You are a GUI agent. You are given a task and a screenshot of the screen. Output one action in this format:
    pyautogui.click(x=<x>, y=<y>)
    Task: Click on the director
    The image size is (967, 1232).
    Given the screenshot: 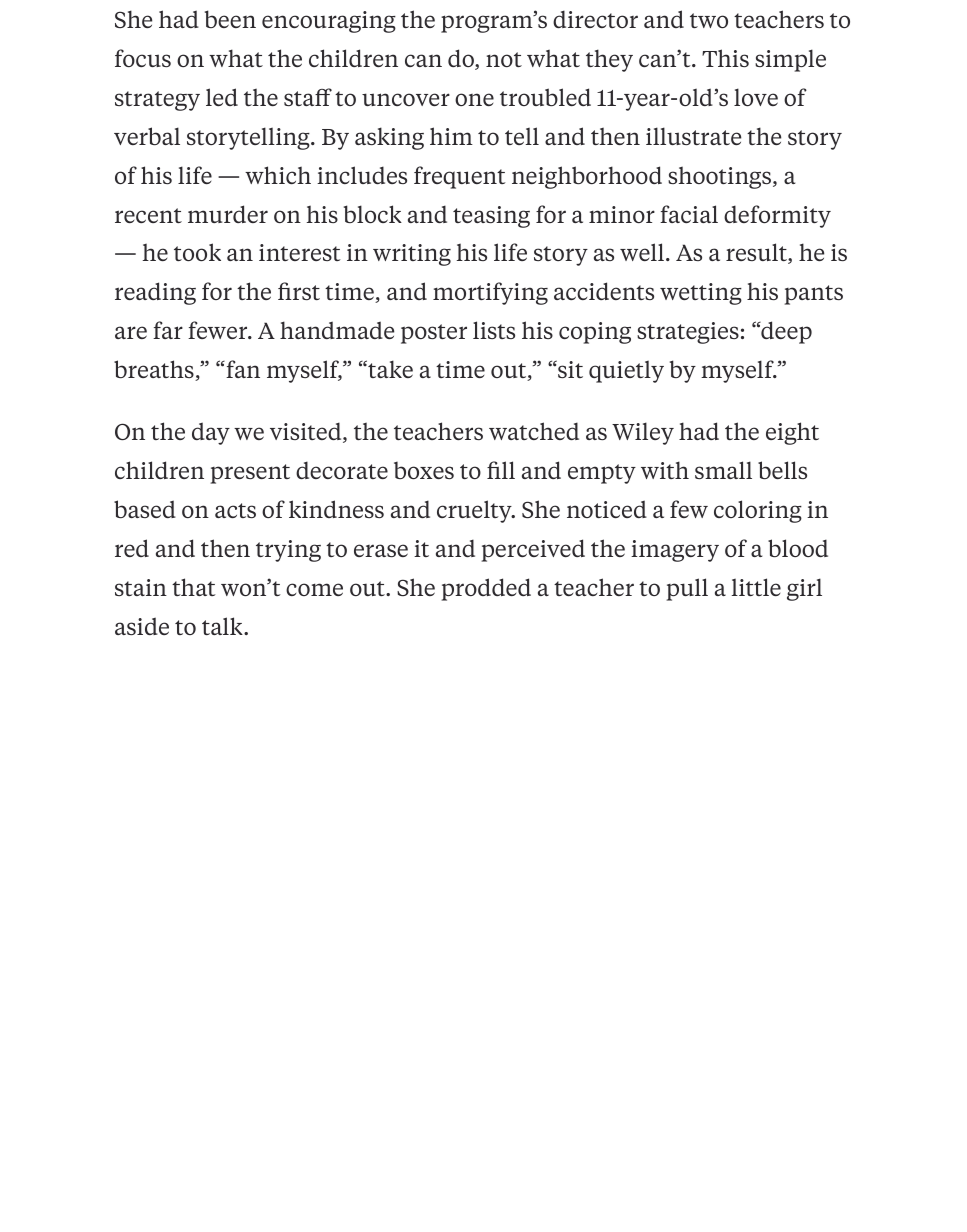 What is the action you would take?
    pyautogui.click(x=595, y=19)
